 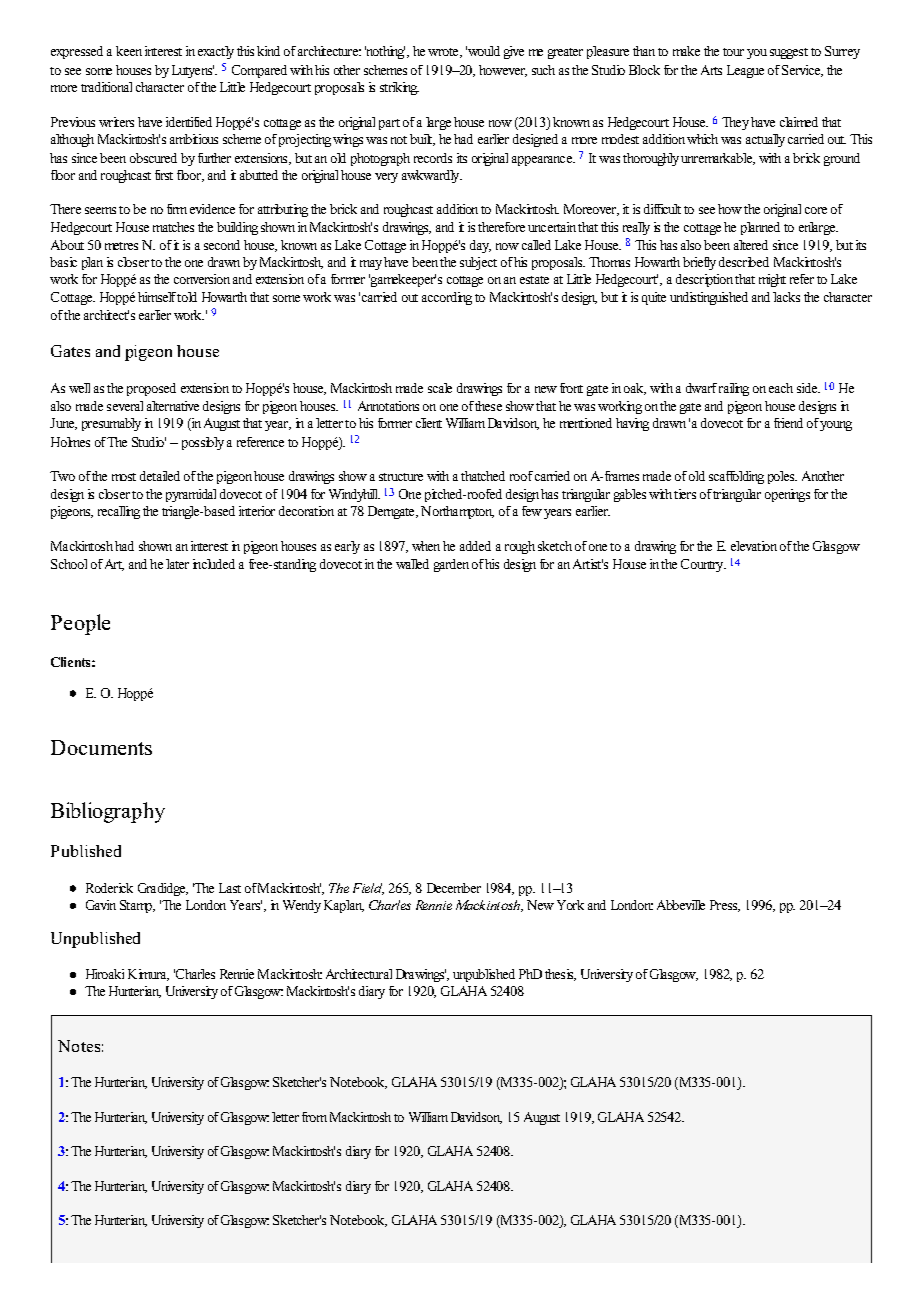 I want to click on Roderick, so click(x=109, y=888).
